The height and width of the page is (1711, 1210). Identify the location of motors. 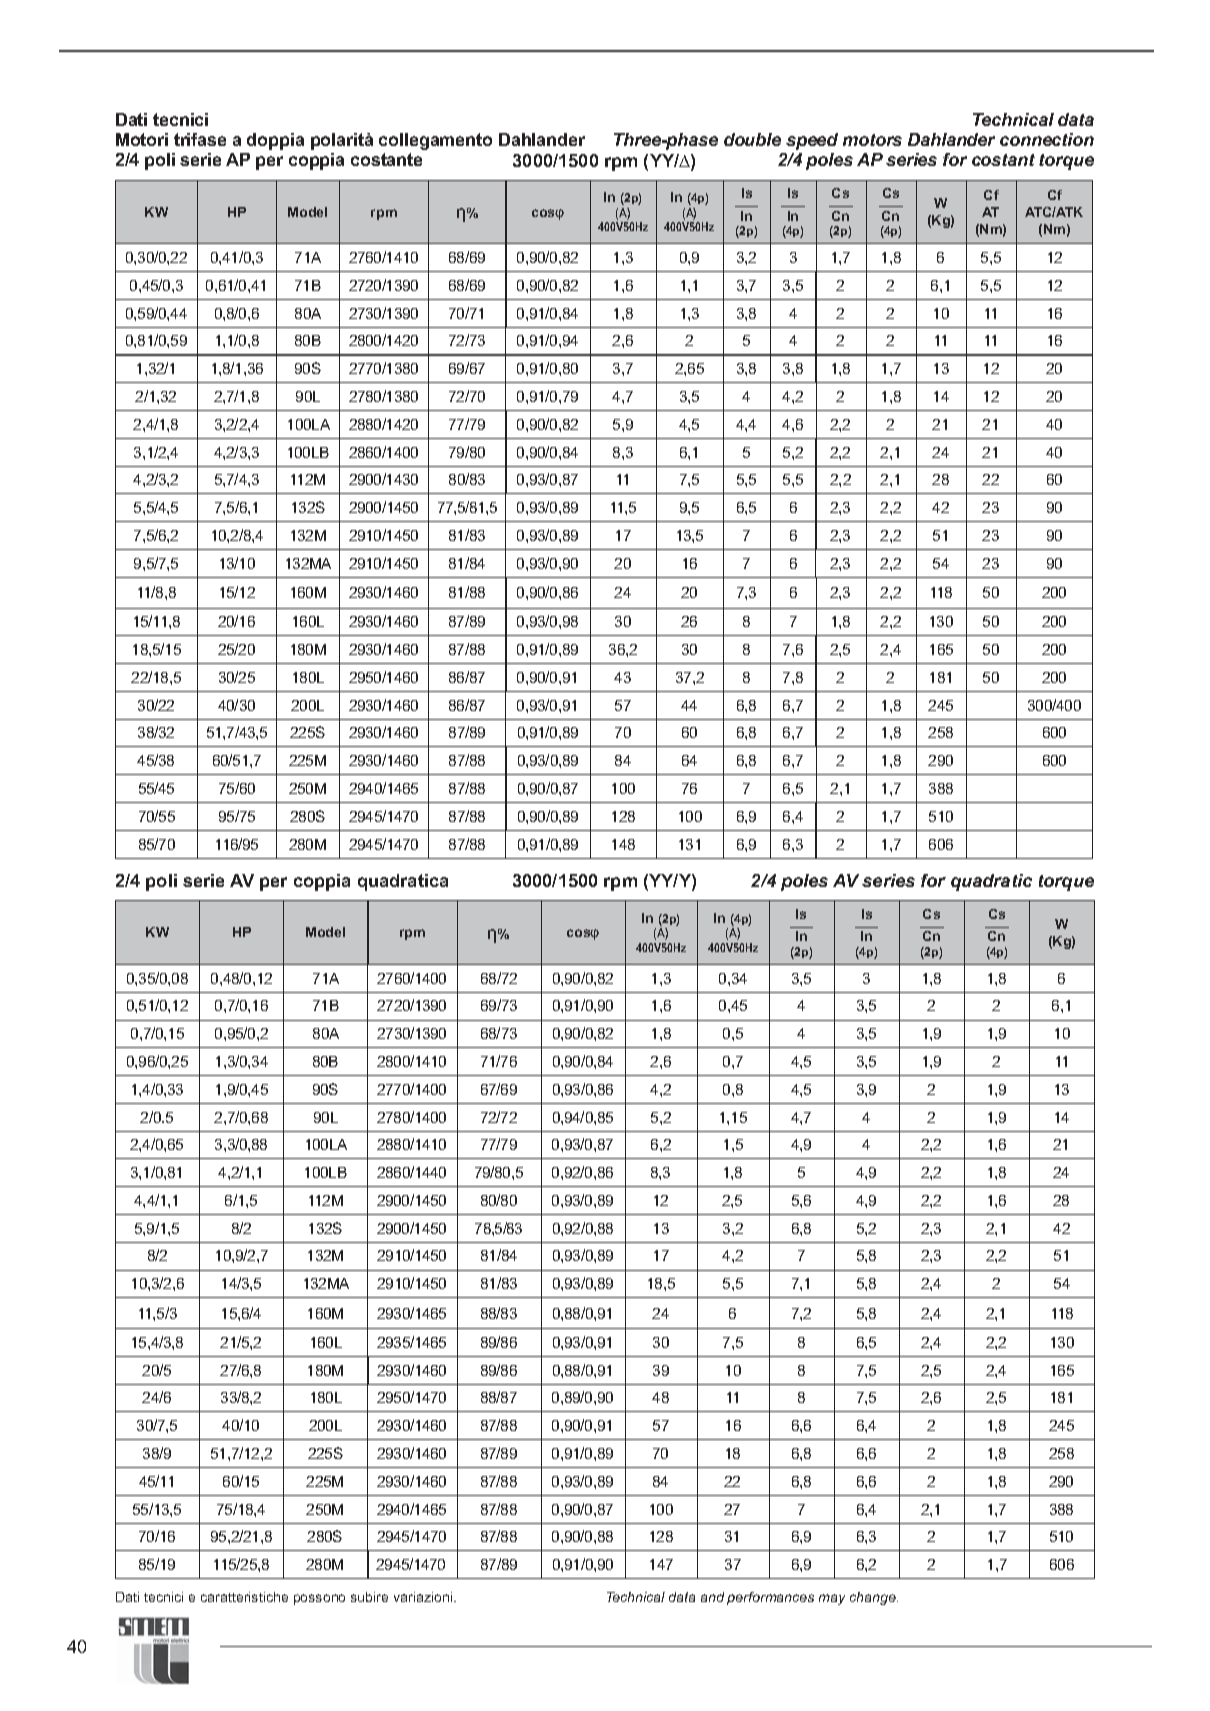
(872, 140).
